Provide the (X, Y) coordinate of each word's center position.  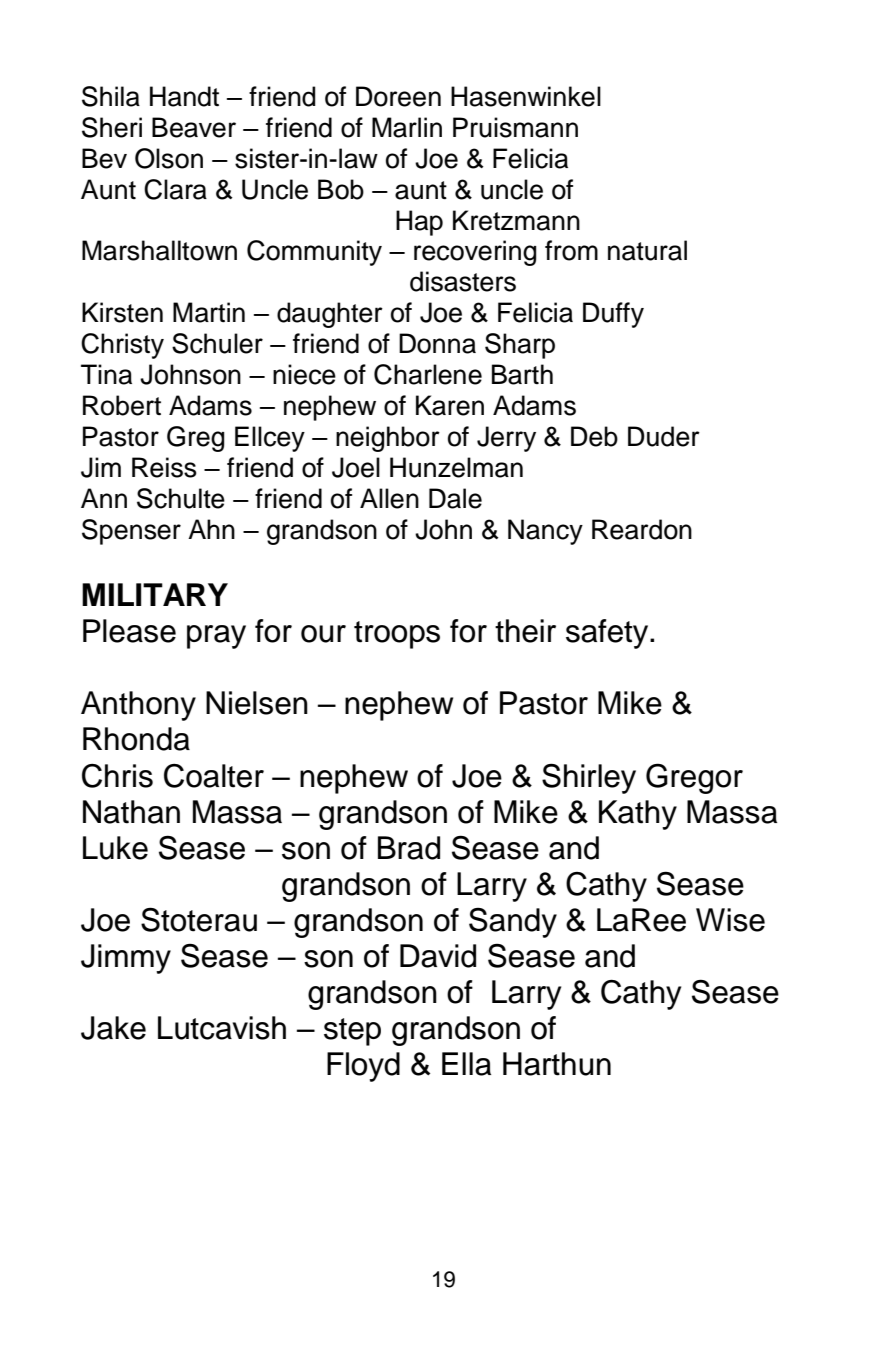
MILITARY (155, 594)
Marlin (407, 127)
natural (647, 250)
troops (397, 635)
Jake (113, 1028)
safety (608, 634)
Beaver (194, 127)
